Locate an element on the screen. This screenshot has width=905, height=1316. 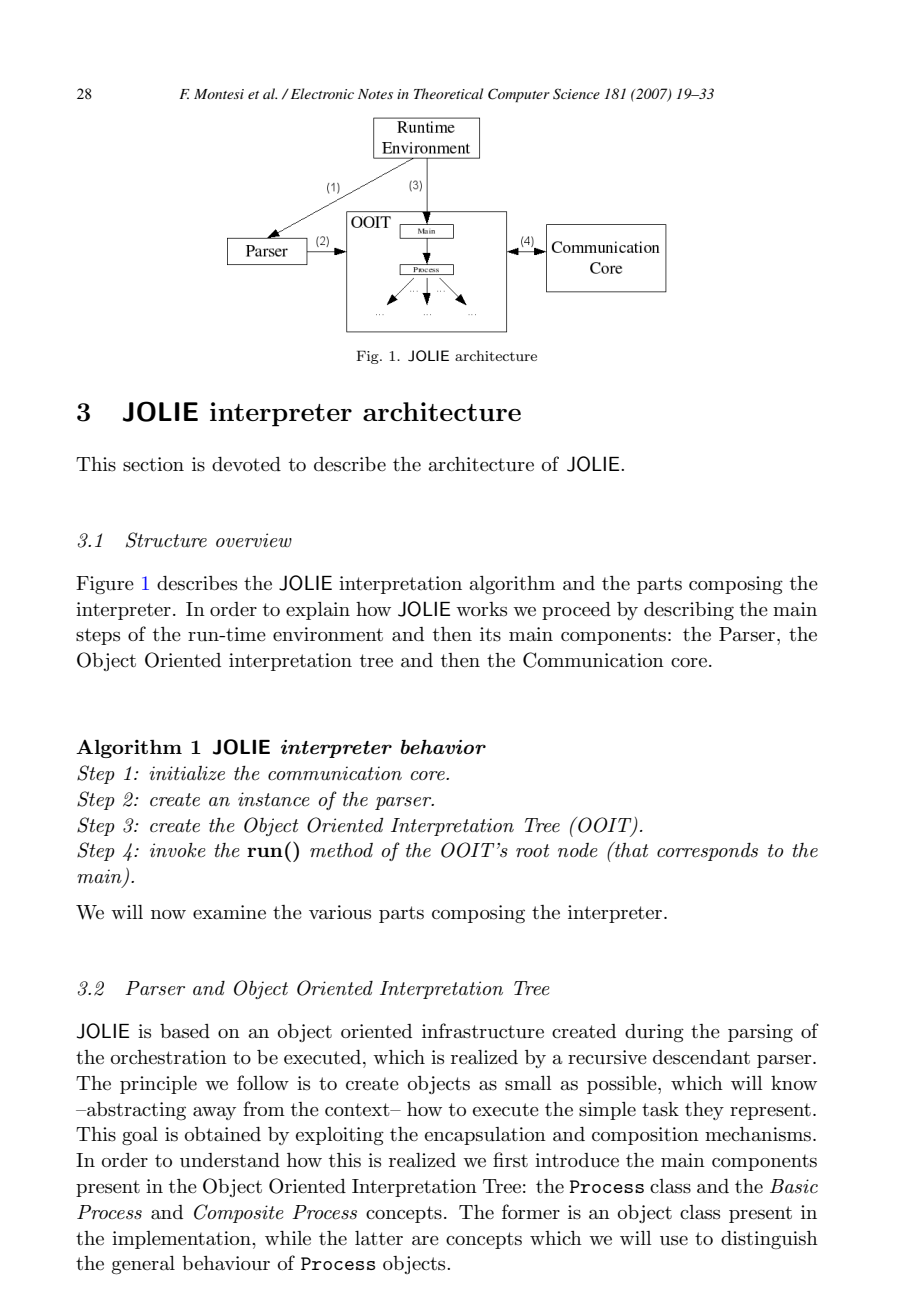
implementation is located at coordinates (182, 1240).
